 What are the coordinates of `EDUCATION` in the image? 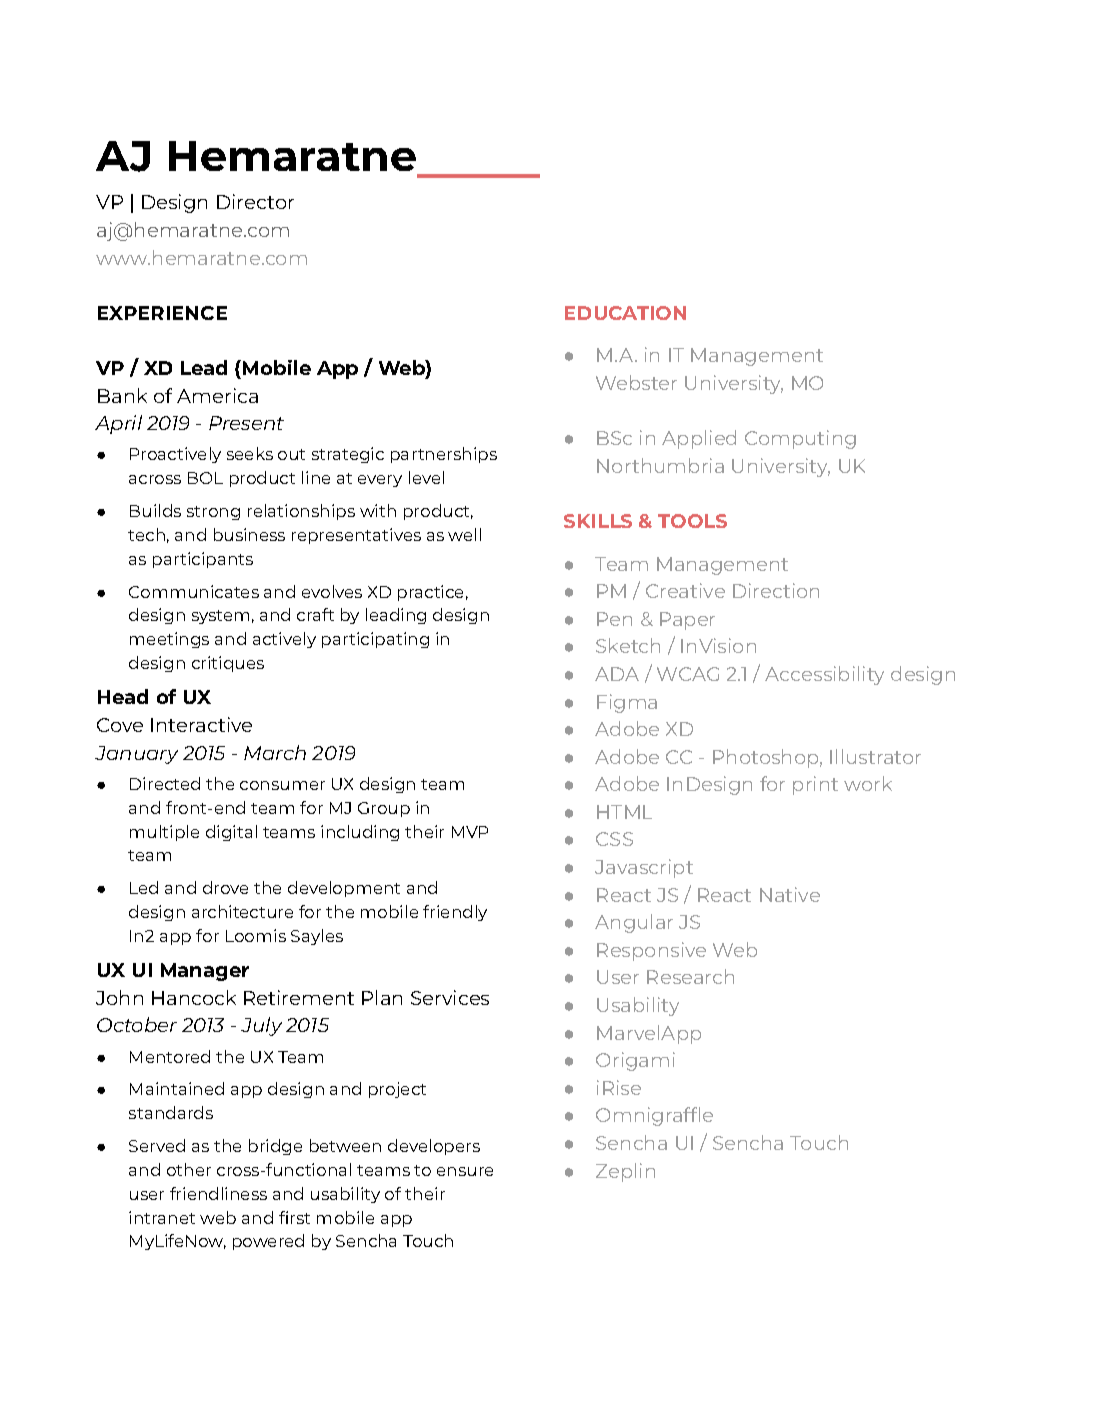 It's located at (625, 313).
